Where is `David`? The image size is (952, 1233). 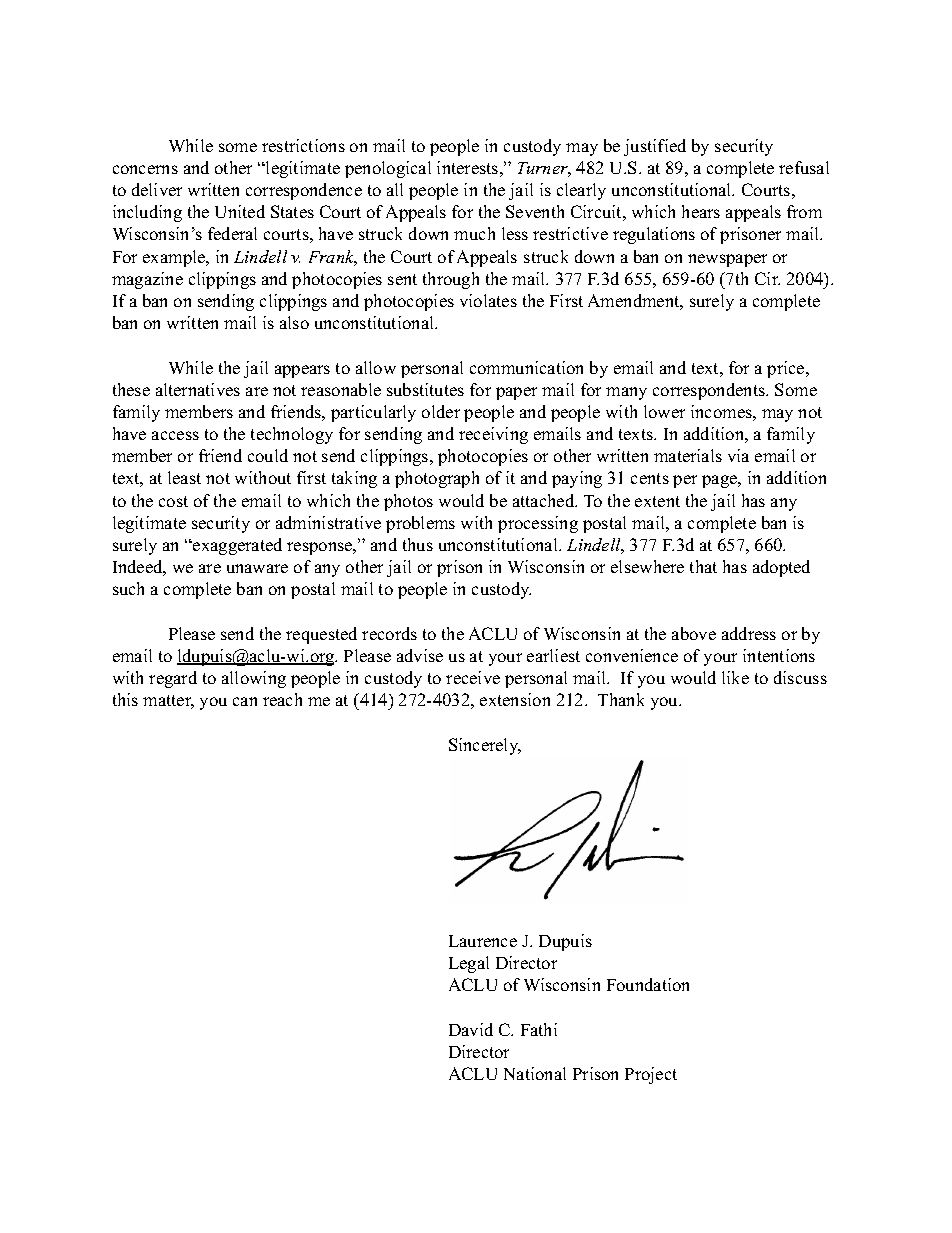 David is located at coordinates (471, 1029).
